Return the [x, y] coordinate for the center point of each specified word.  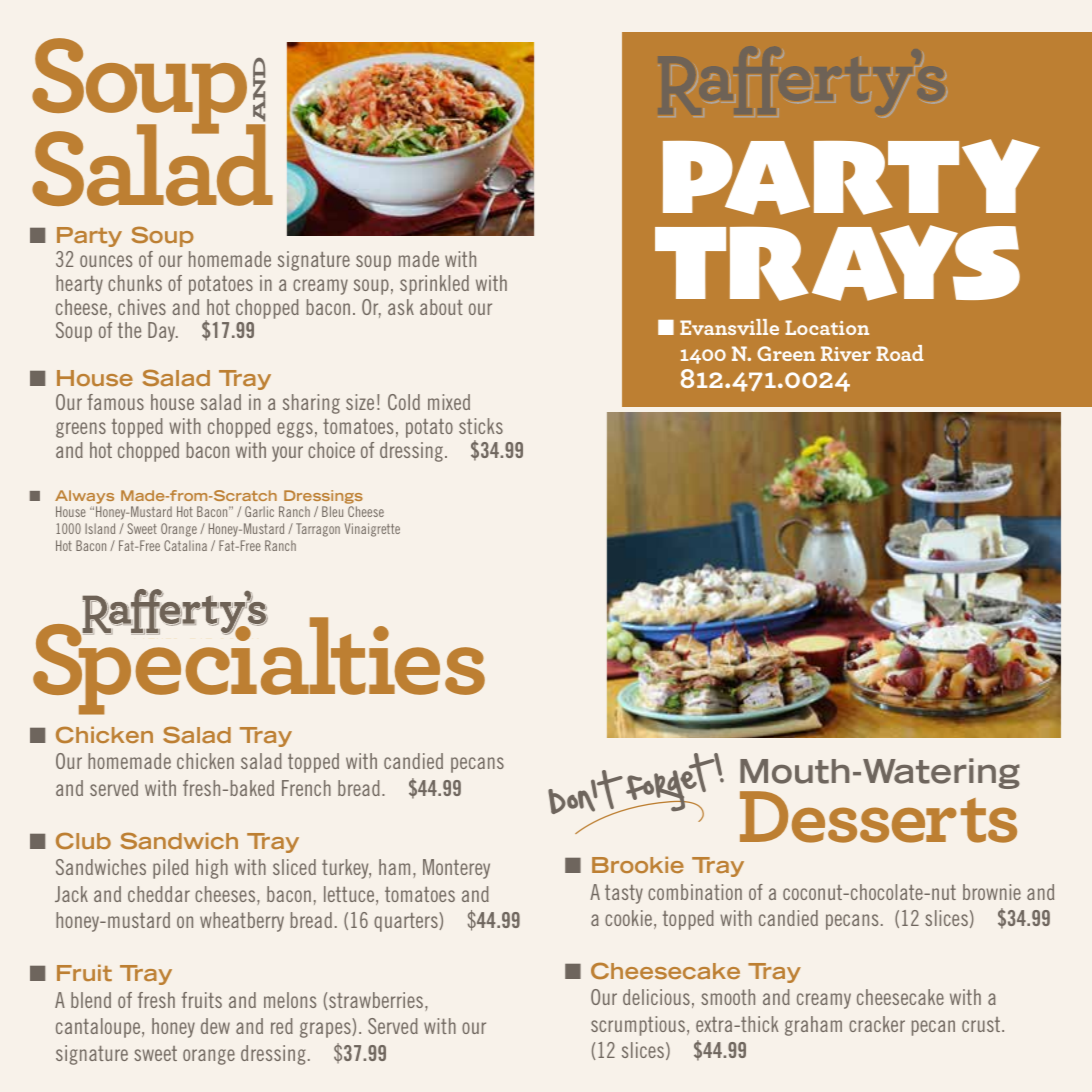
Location [827, 327]
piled [170, 869]
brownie [992, 892]
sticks [481, 426]
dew [215, 1026]
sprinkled [434, 285]
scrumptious [638, 1026]
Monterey [456, 869]
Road [900, 353]
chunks [135, 283]
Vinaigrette [372, 530]
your [287, 454]
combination [695, 892]
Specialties [259, 665]
